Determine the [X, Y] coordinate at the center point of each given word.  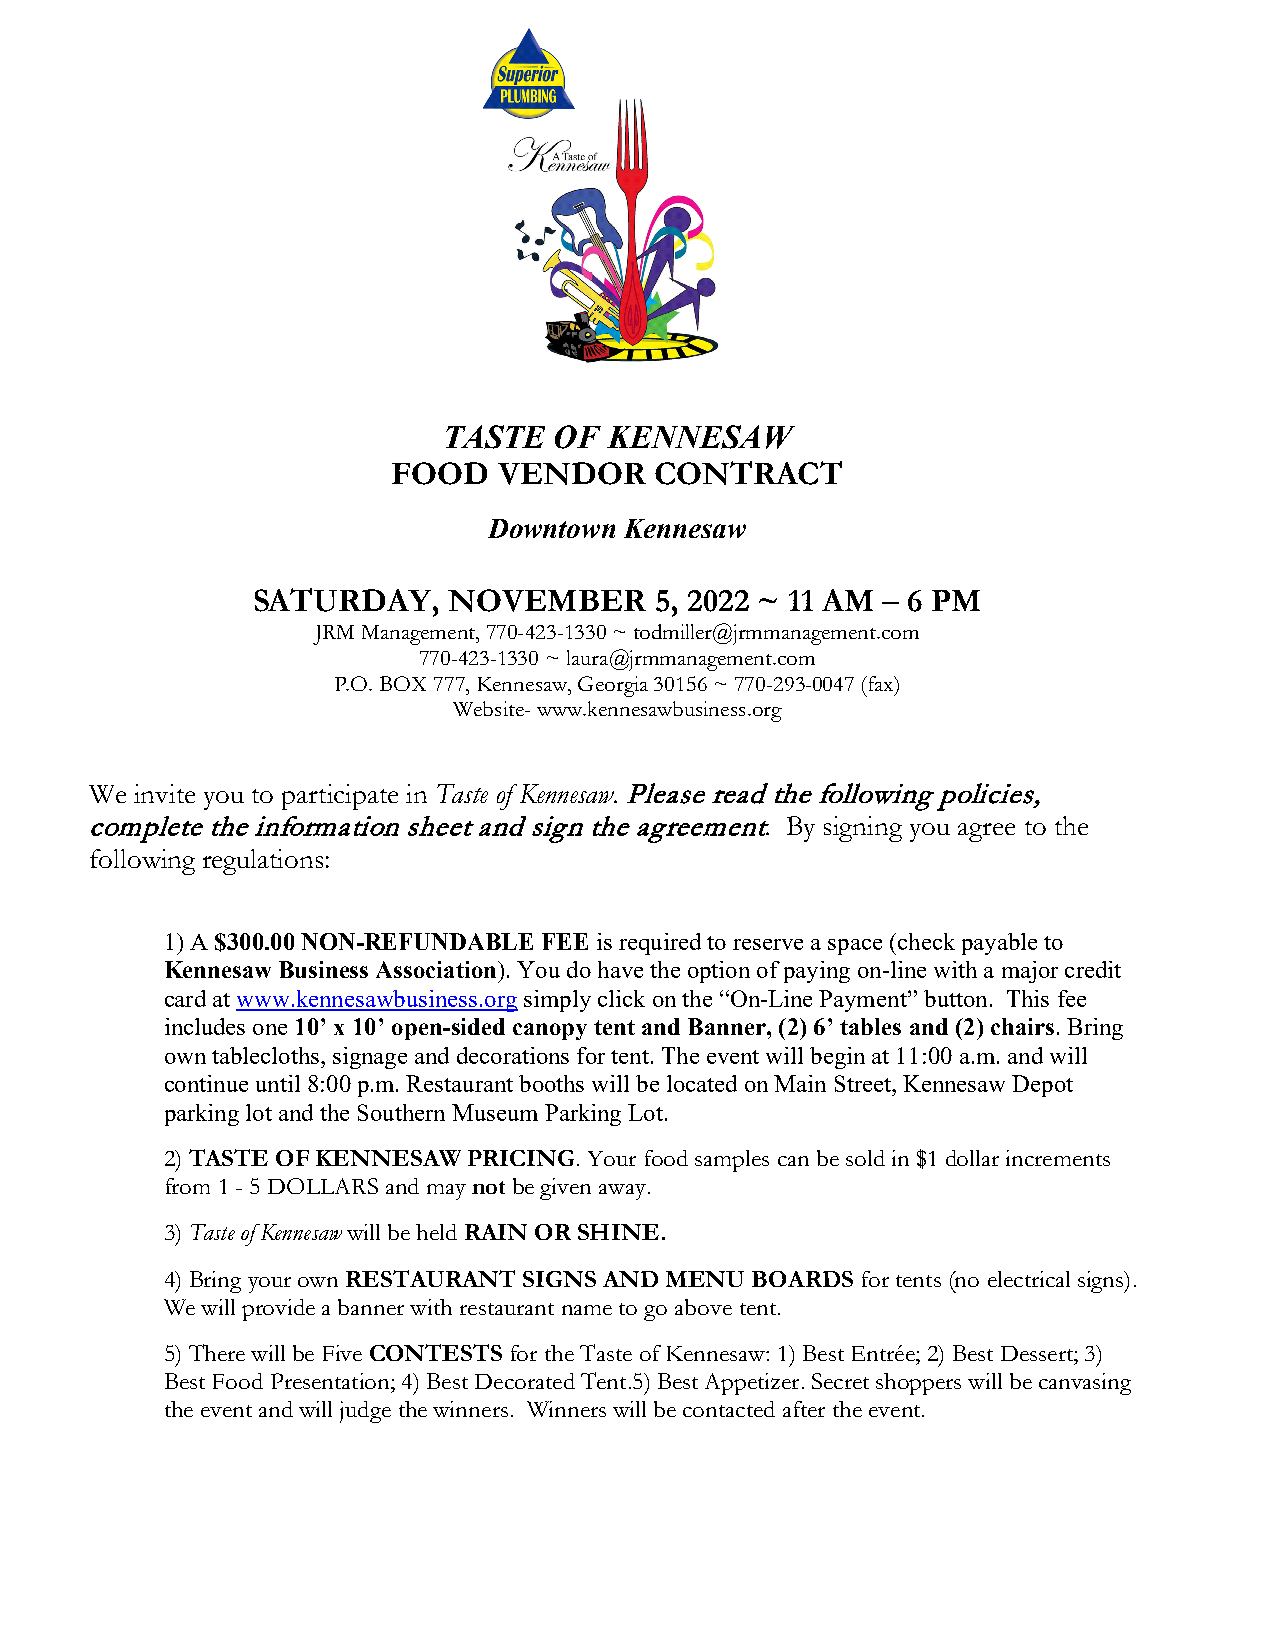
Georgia [613, 686]
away [624, 1192]
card [185, 998]
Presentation [331, 1381]
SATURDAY [344, 600]
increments [1058, 1158]
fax [880, 683]
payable [999, 944]
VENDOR [572, 473]
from [188, 1186]
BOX [403, 683]
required [660, 944]
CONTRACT [748, 473]
